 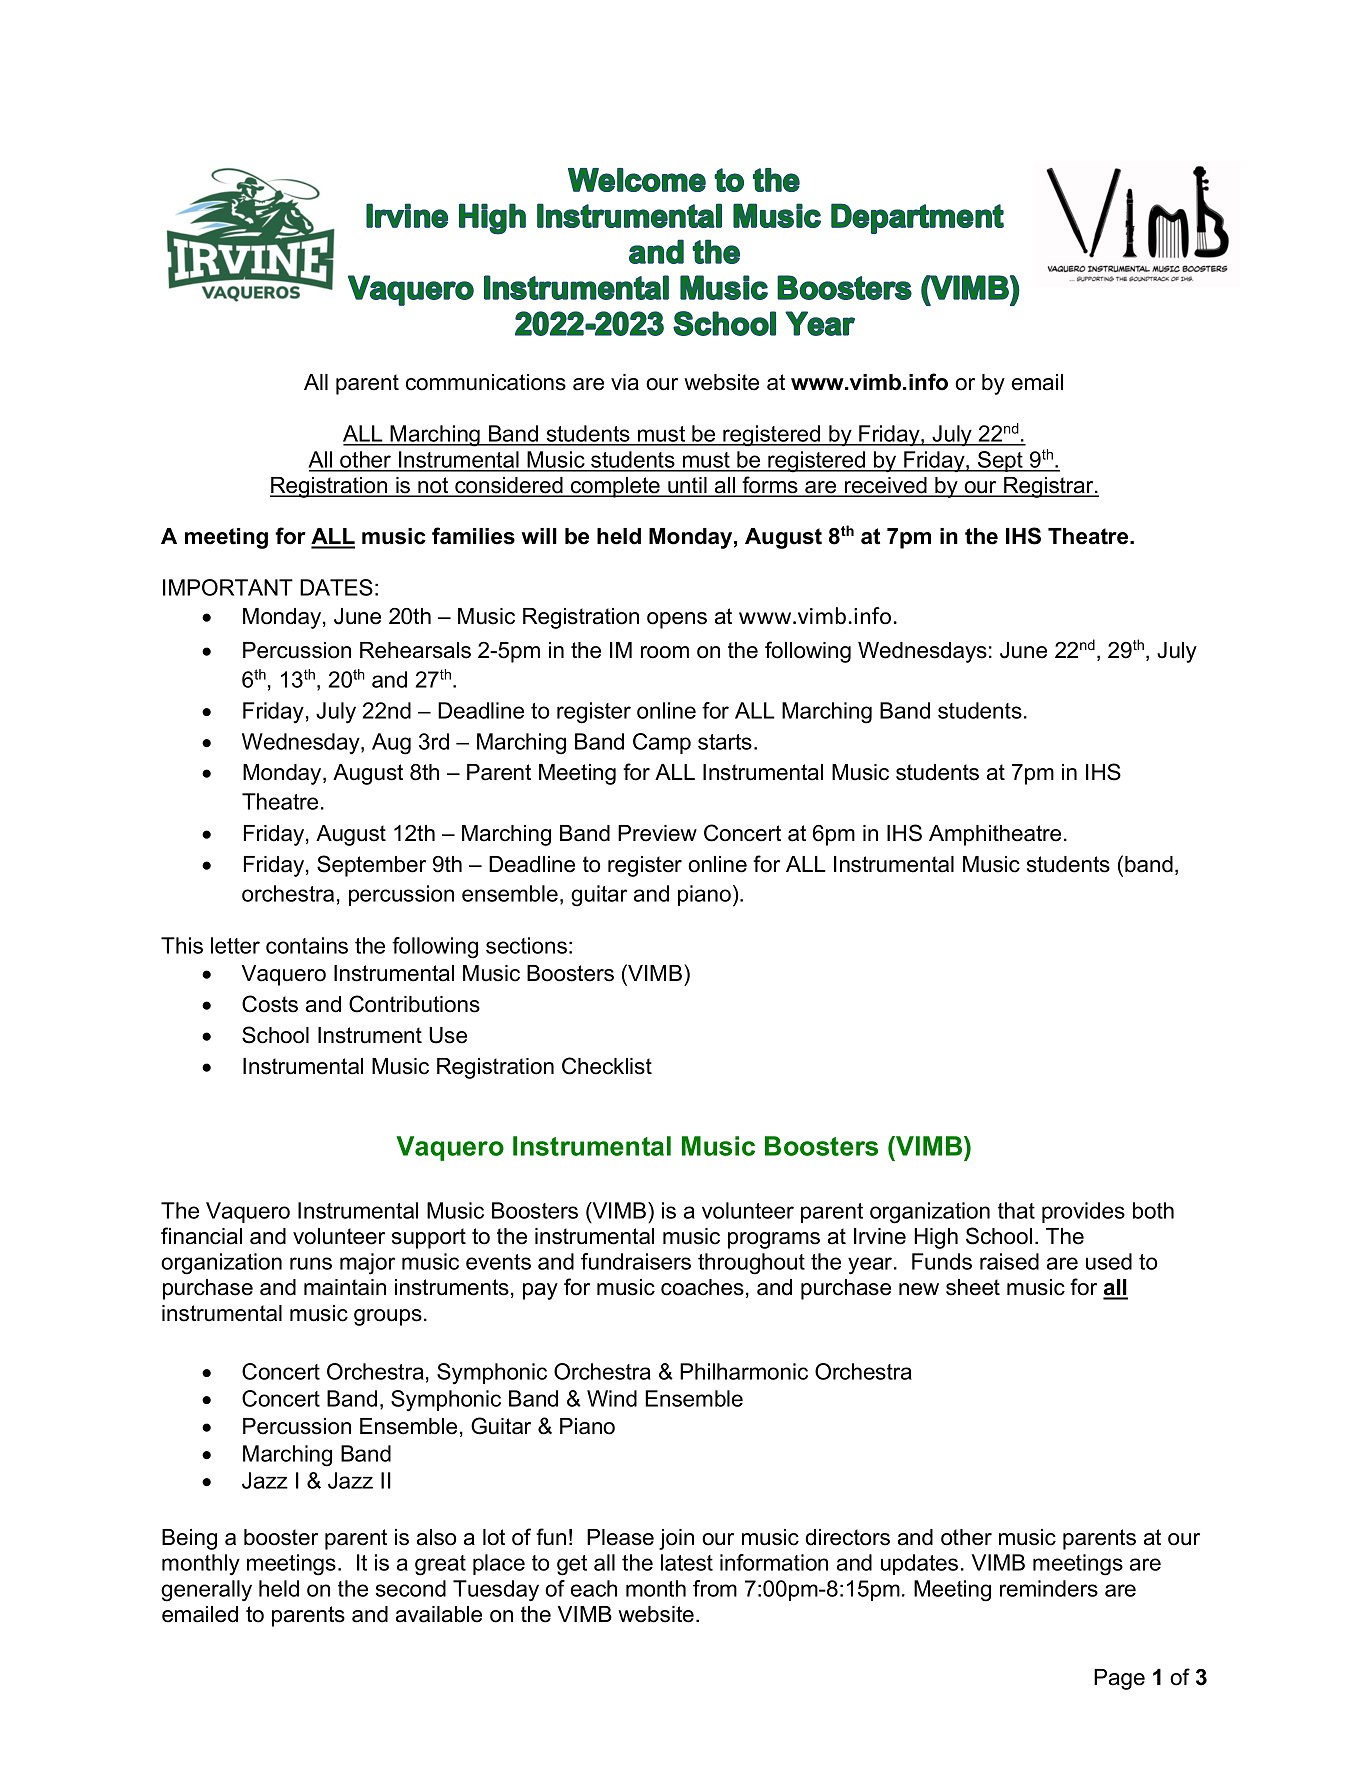 I want to click on Rehearsals, so click(x=415, y=650).
